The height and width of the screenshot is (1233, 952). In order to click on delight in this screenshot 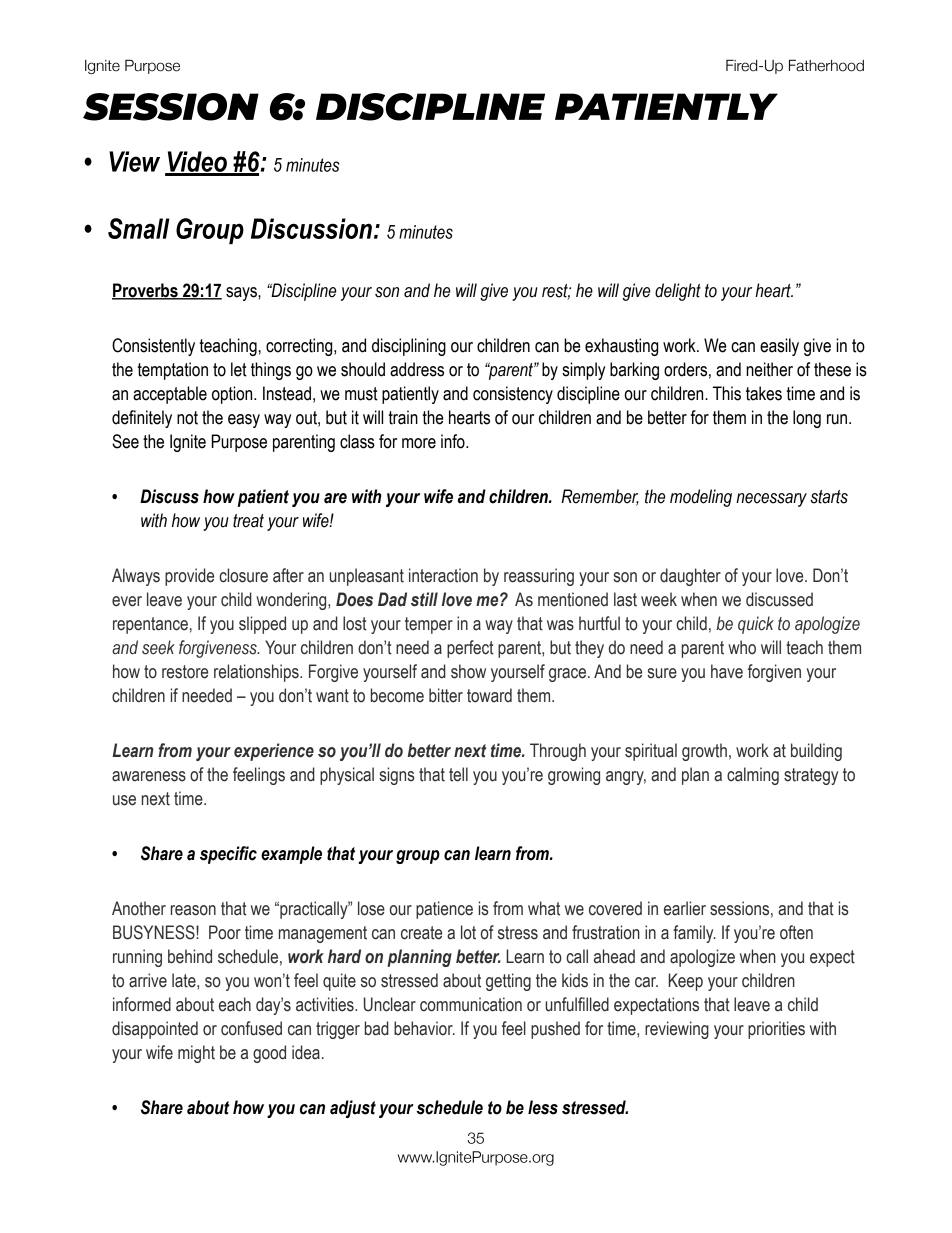, I will do `click(678, 292)`.
